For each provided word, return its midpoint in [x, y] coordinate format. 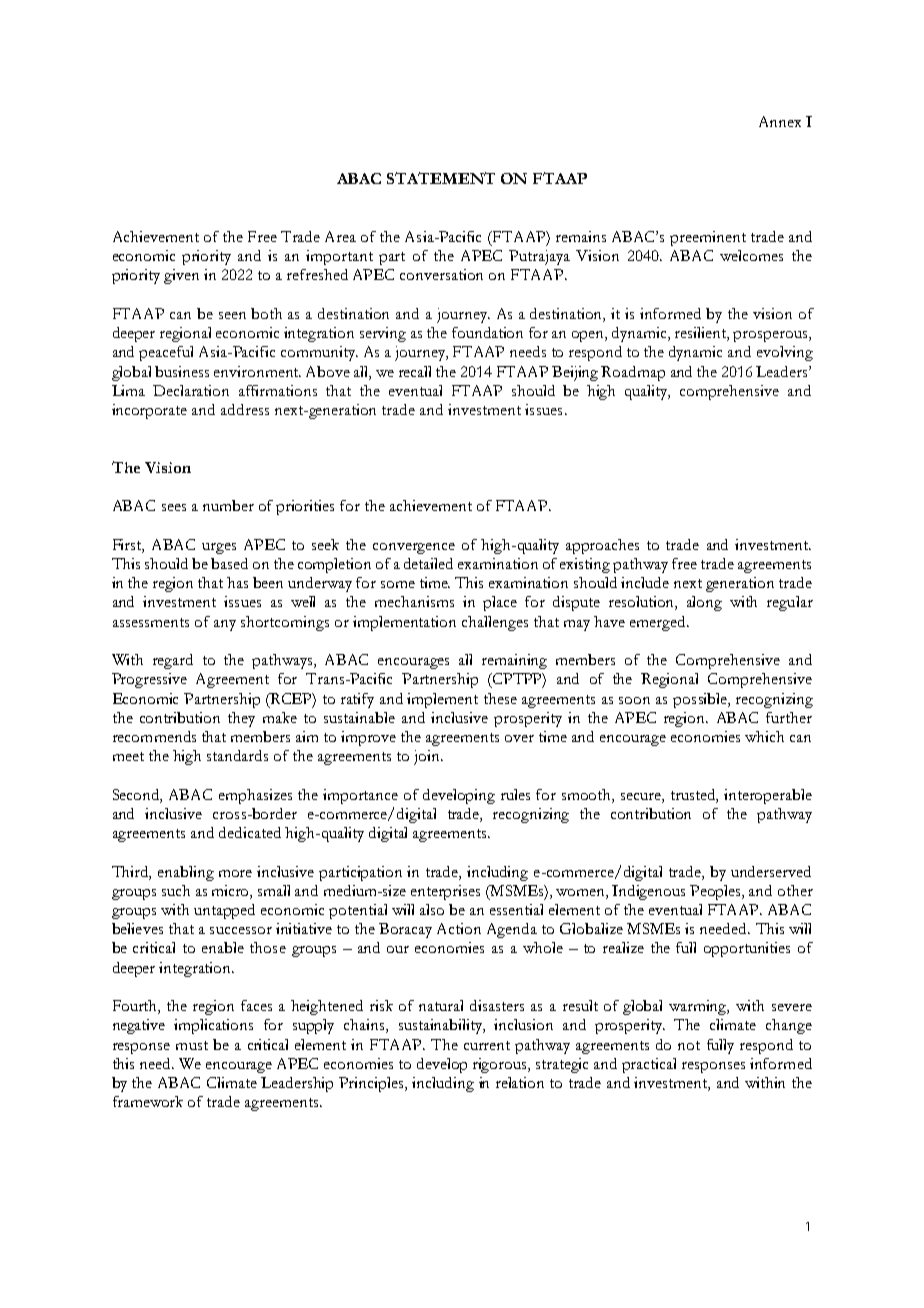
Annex [780, 121]
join [428, 757]
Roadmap [633, 373]
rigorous [501, 1065]
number [228, 505]
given [181, 276]
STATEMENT [441, 178]
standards [237, 755]
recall [415, 371]
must [192, 1045]
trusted [694, 795]
